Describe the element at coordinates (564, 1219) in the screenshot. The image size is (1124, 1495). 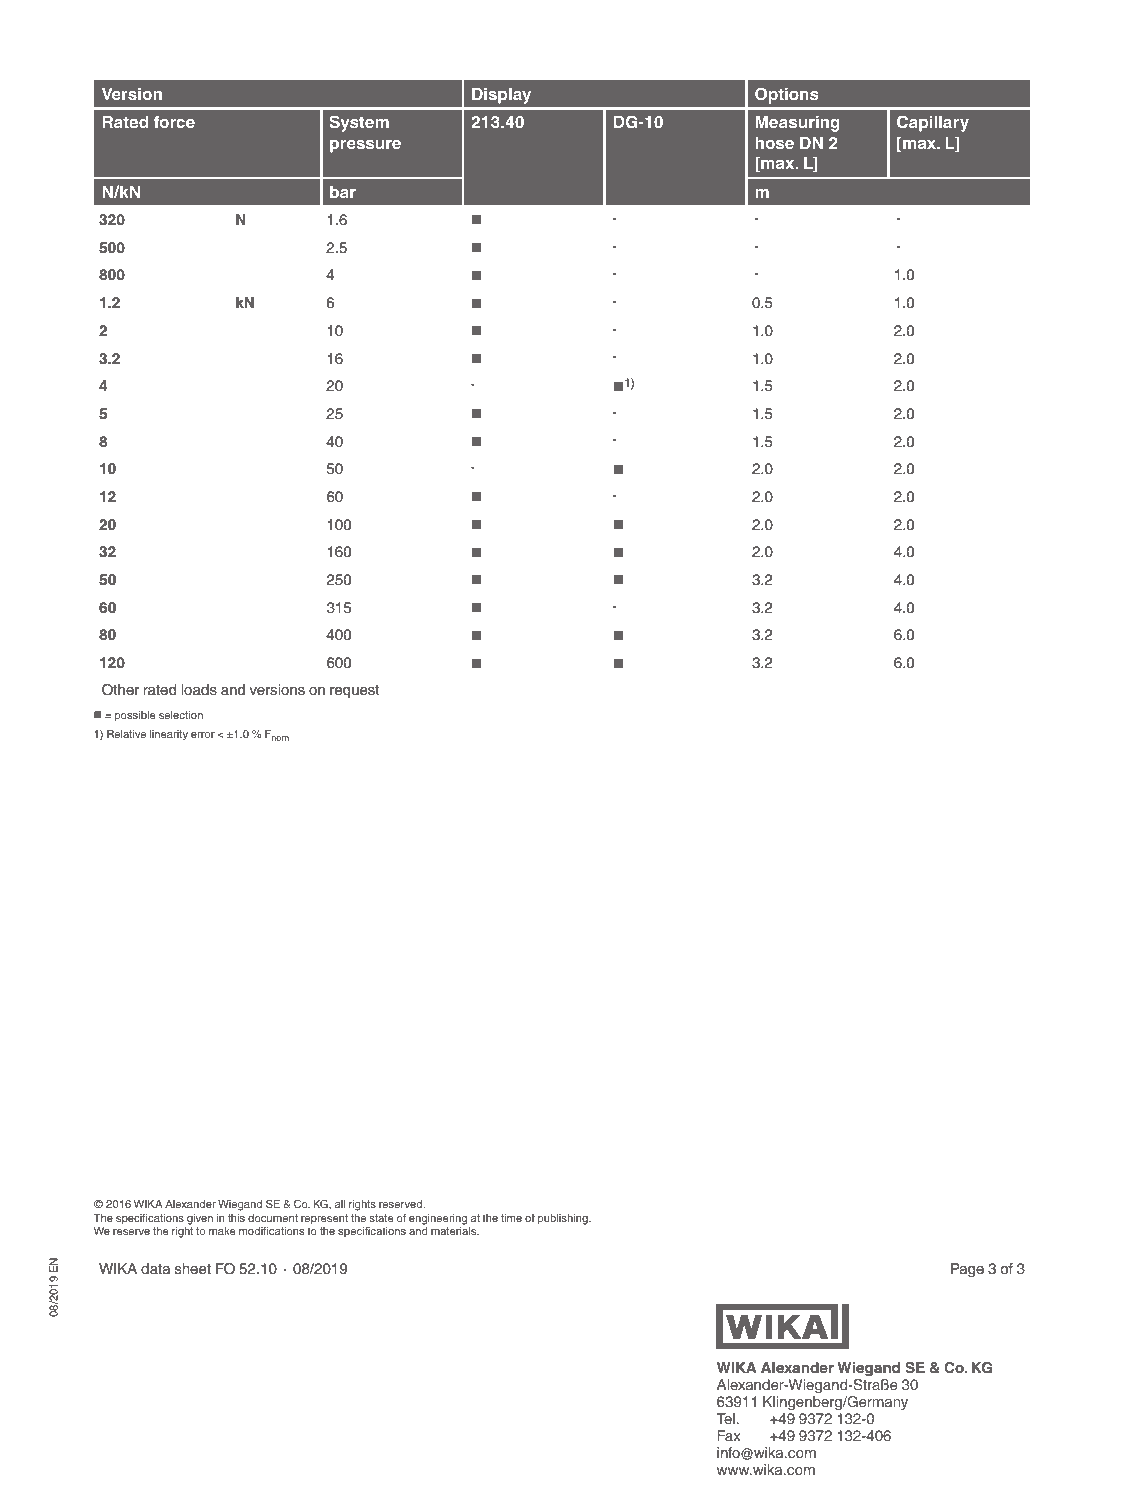
I see `publishing` at that location.
